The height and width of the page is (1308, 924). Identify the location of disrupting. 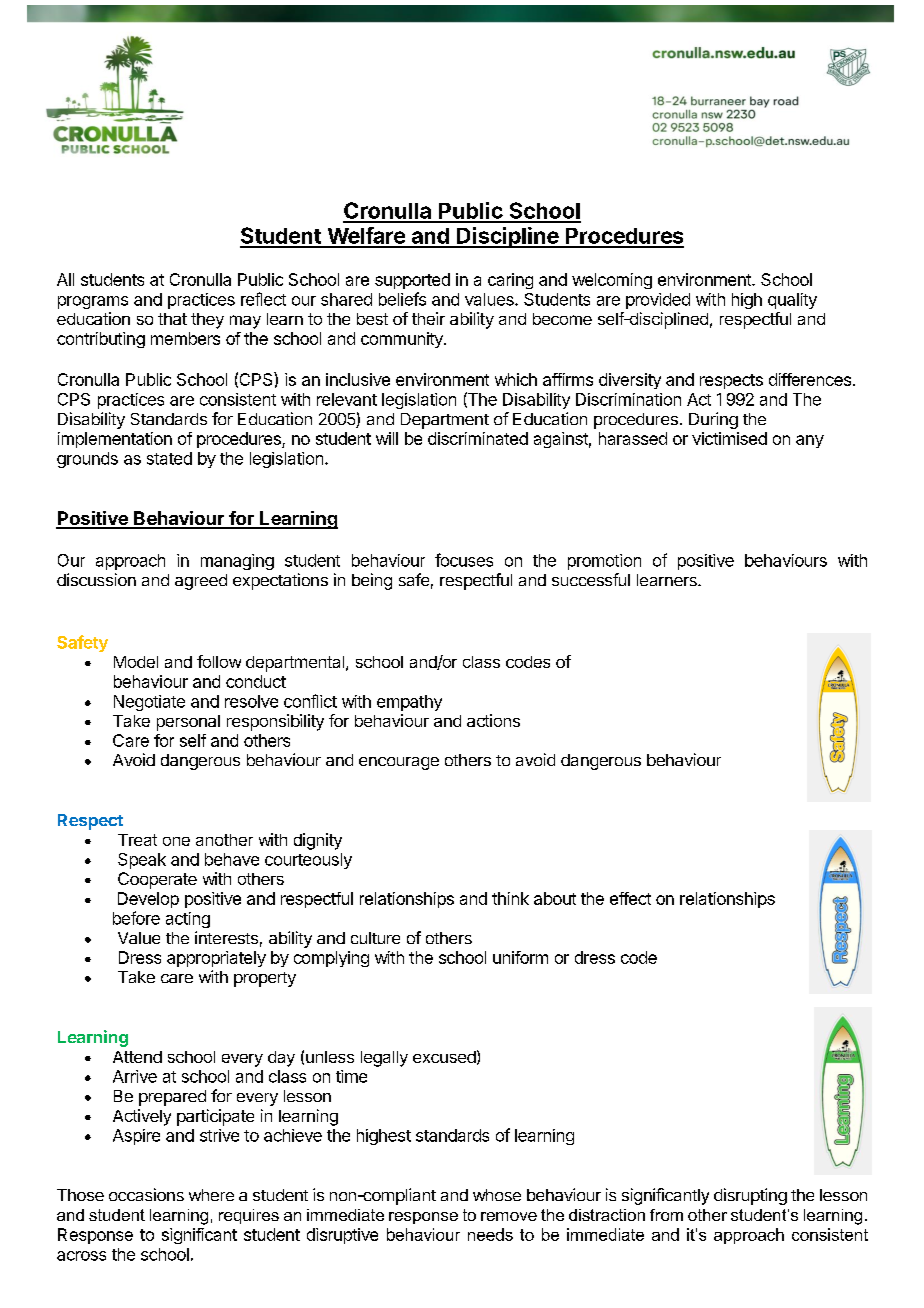
(750, 1196).
